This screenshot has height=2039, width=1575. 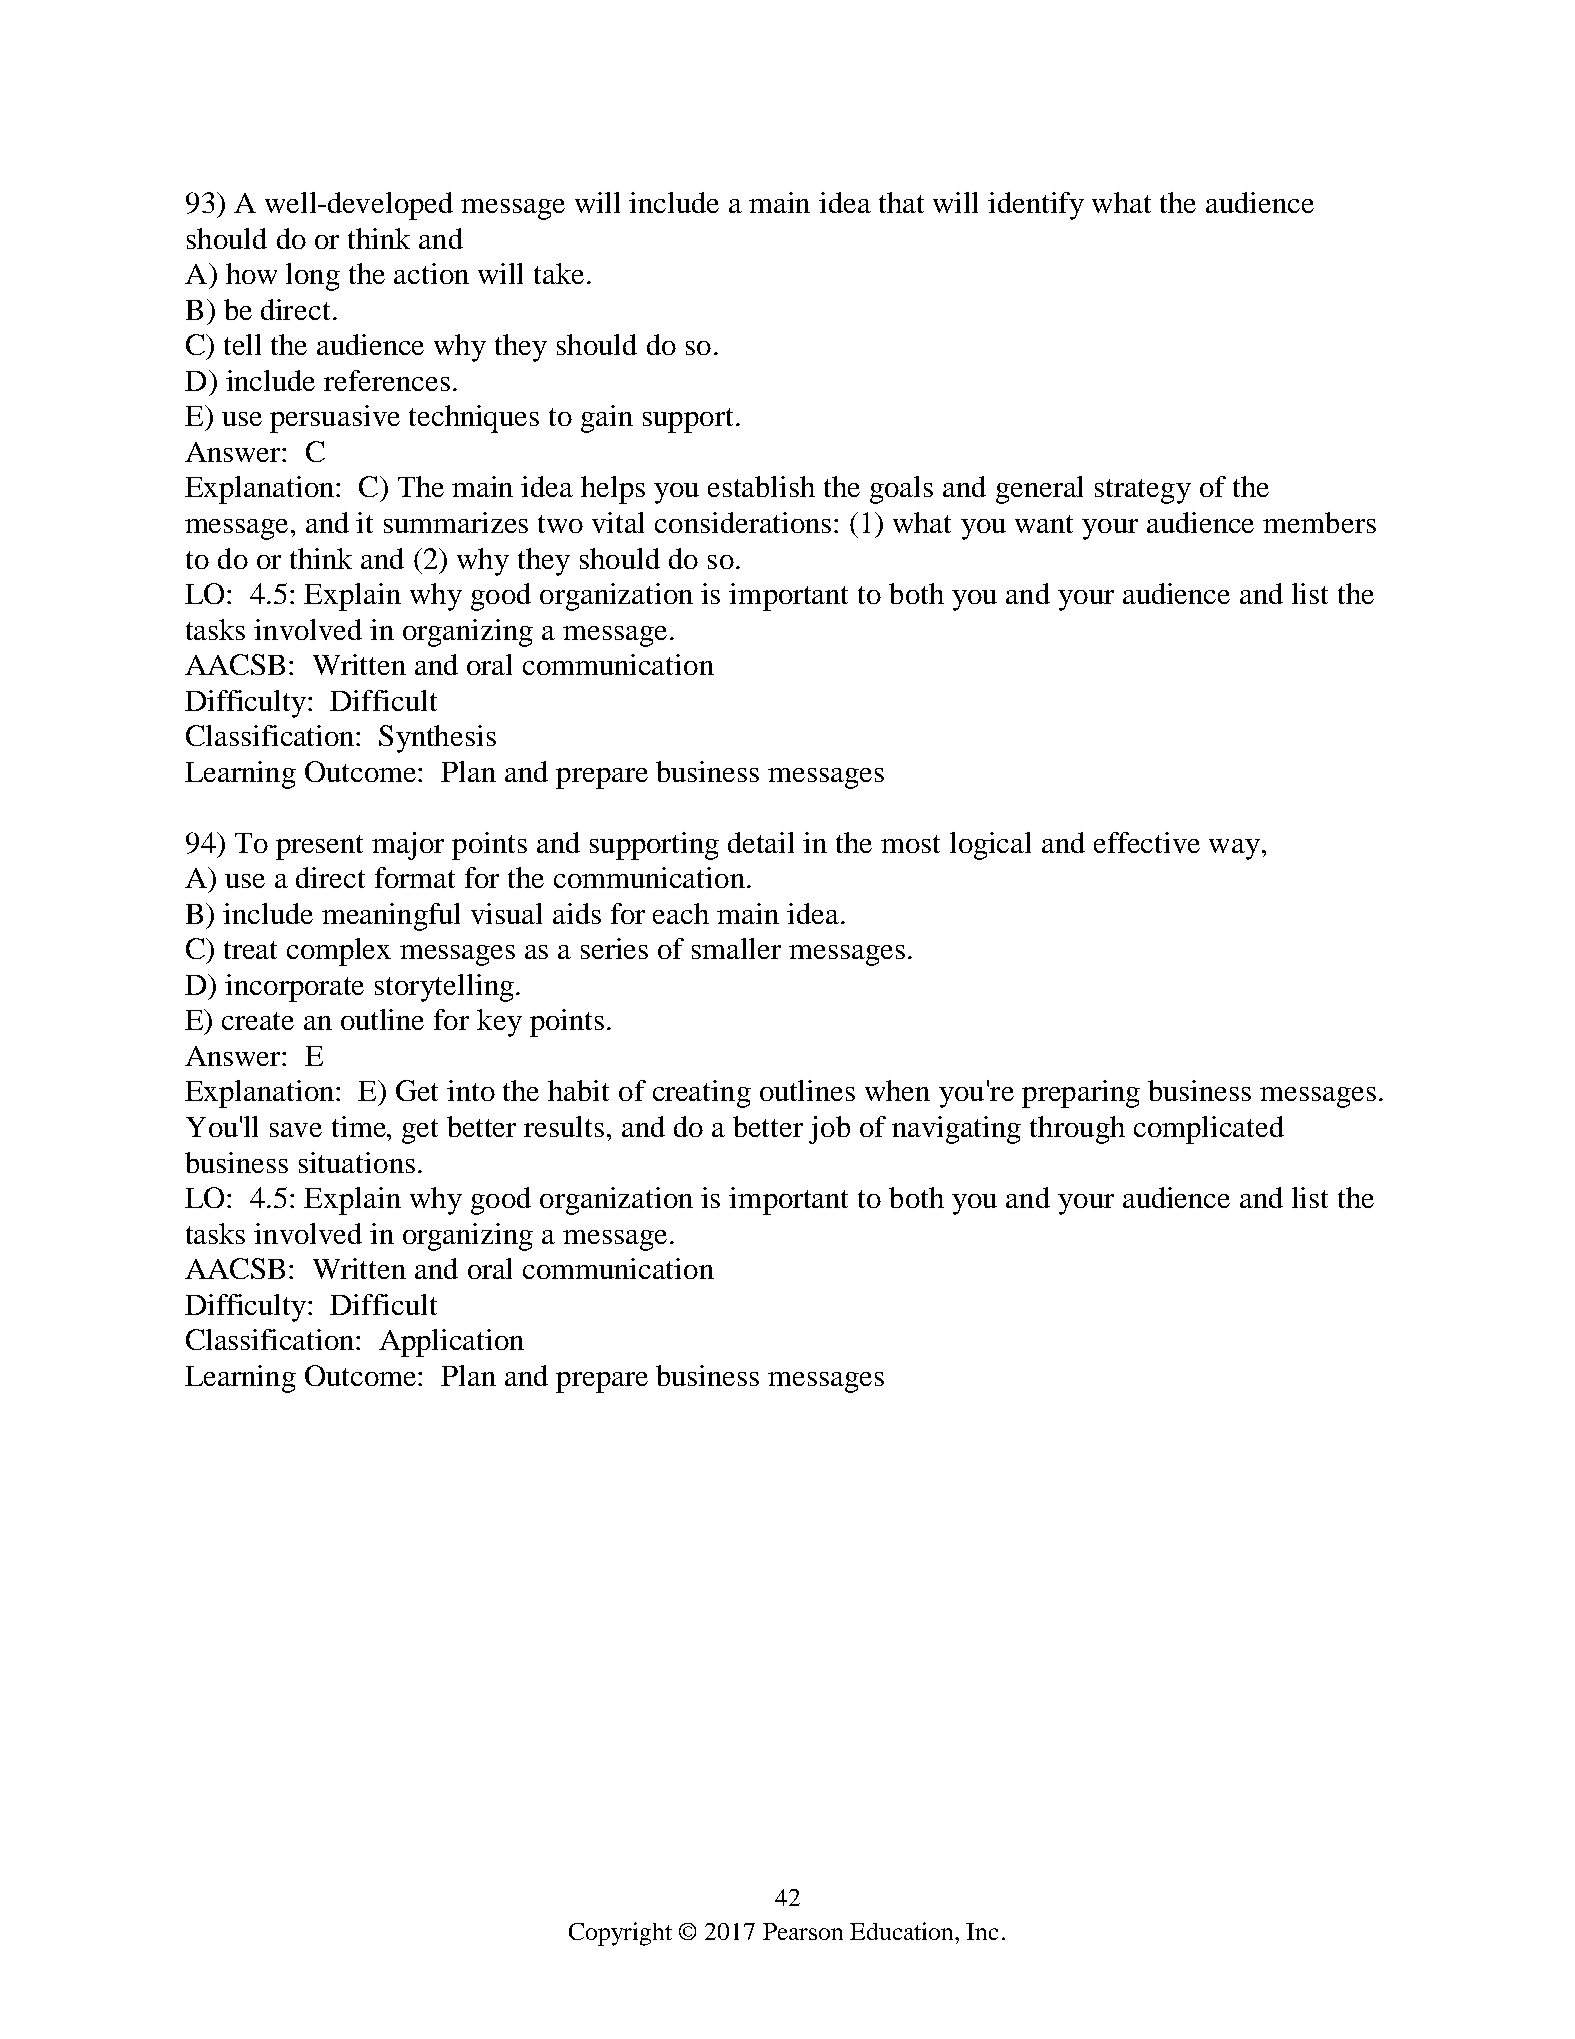 I want to click on that, so click(x=901, y=202).
